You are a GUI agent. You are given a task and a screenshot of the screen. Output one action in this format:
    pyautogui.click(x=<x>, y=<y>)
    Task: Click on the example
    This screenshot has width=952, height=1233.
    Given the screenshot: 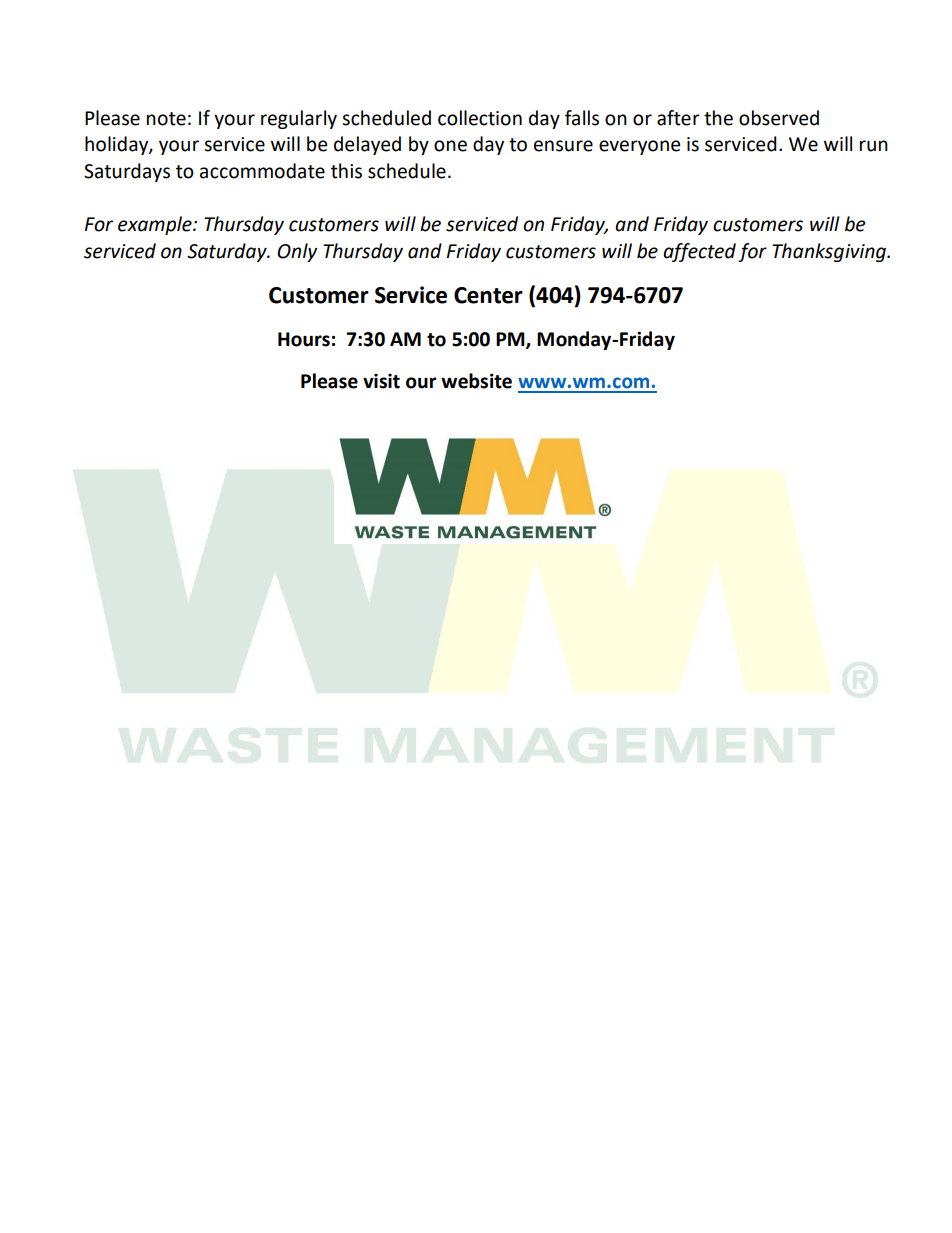 What is the action you would take?
    pyautogui.click(x=156, y=225)
